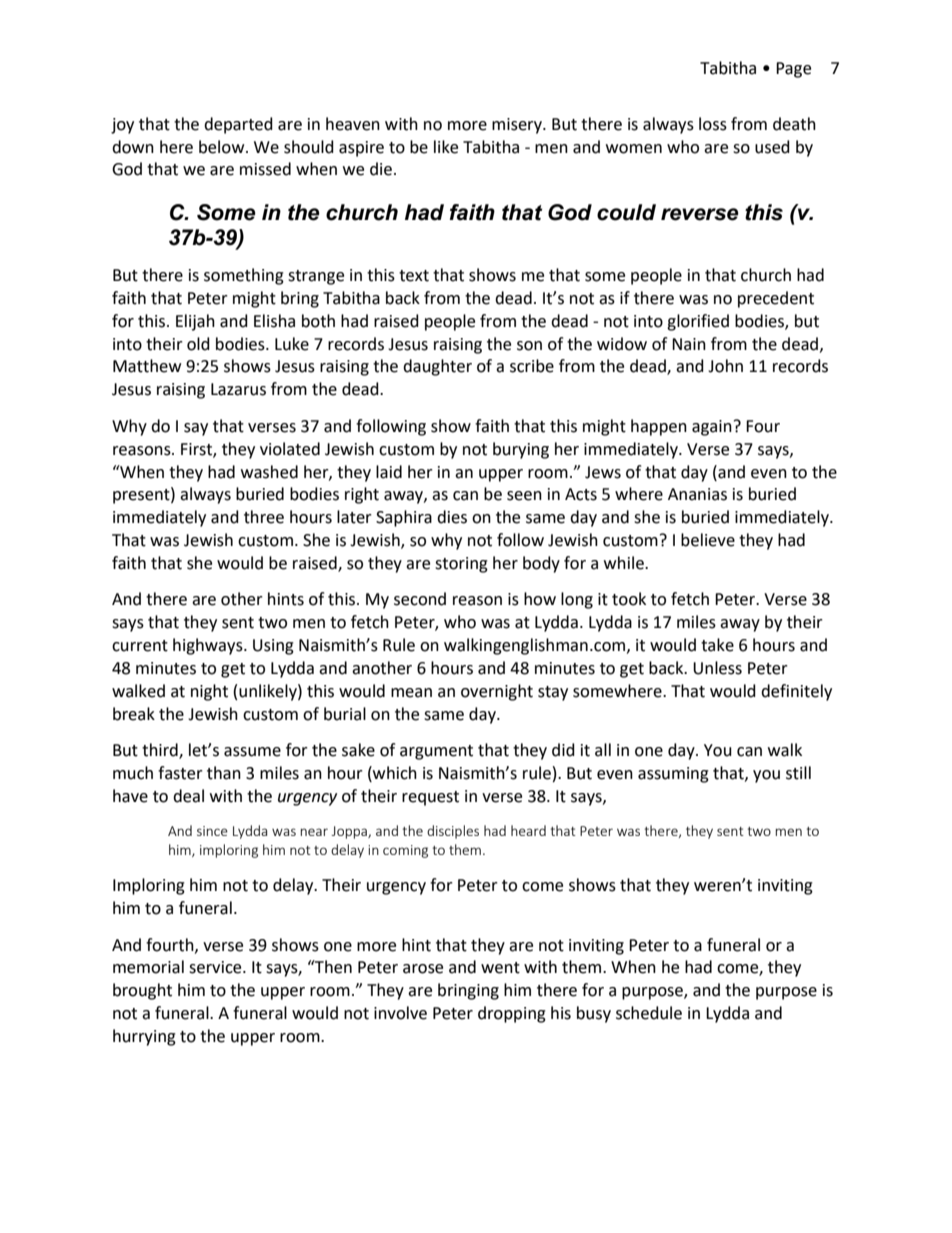  Describe the element at coordinates (717, 668) in the screenshot. I see `Unless` at that location.
